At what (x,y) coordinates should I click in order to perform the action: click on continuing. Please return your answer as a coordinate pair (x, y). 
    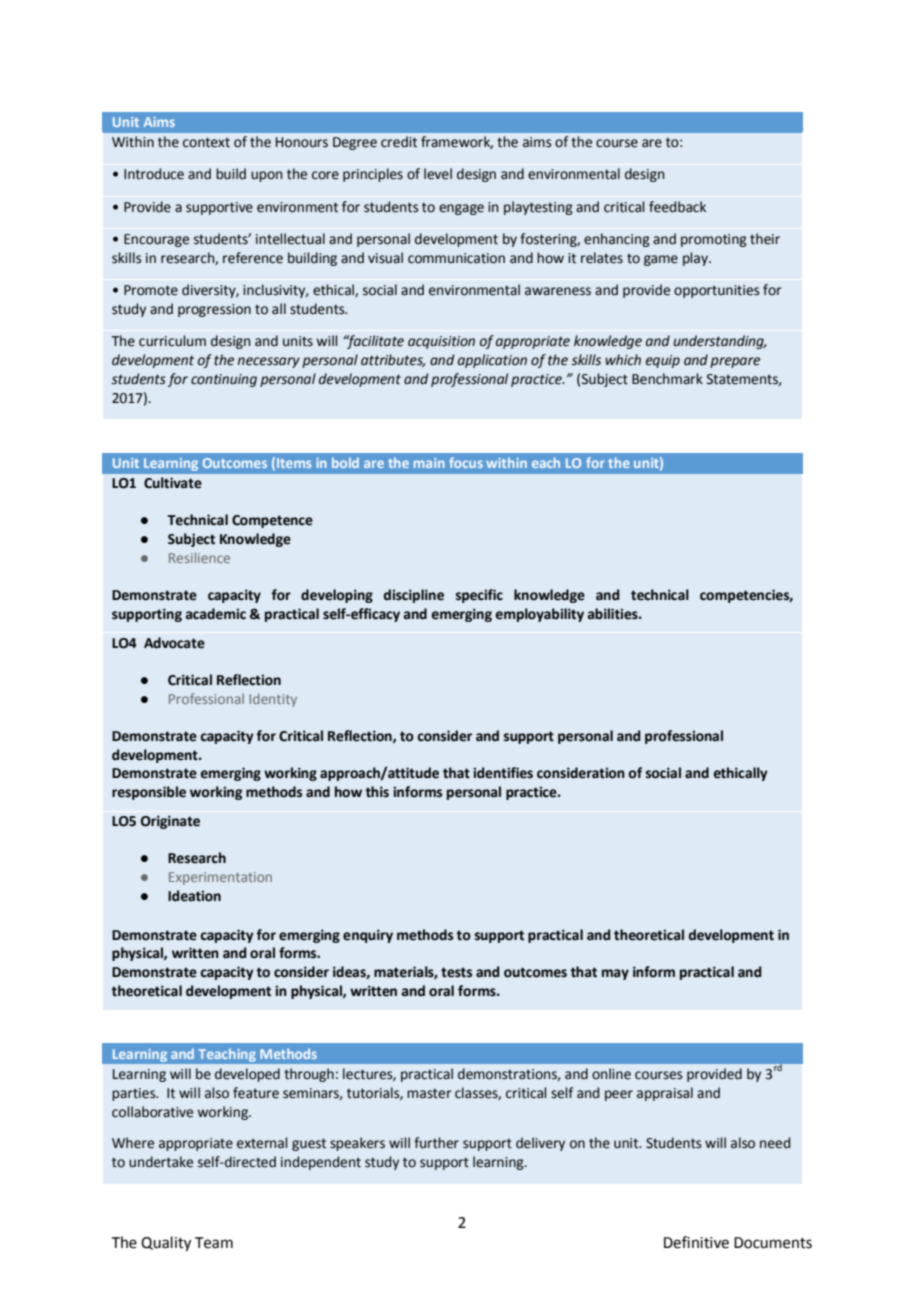
    Looking at the image, I should click on (224, 380).
